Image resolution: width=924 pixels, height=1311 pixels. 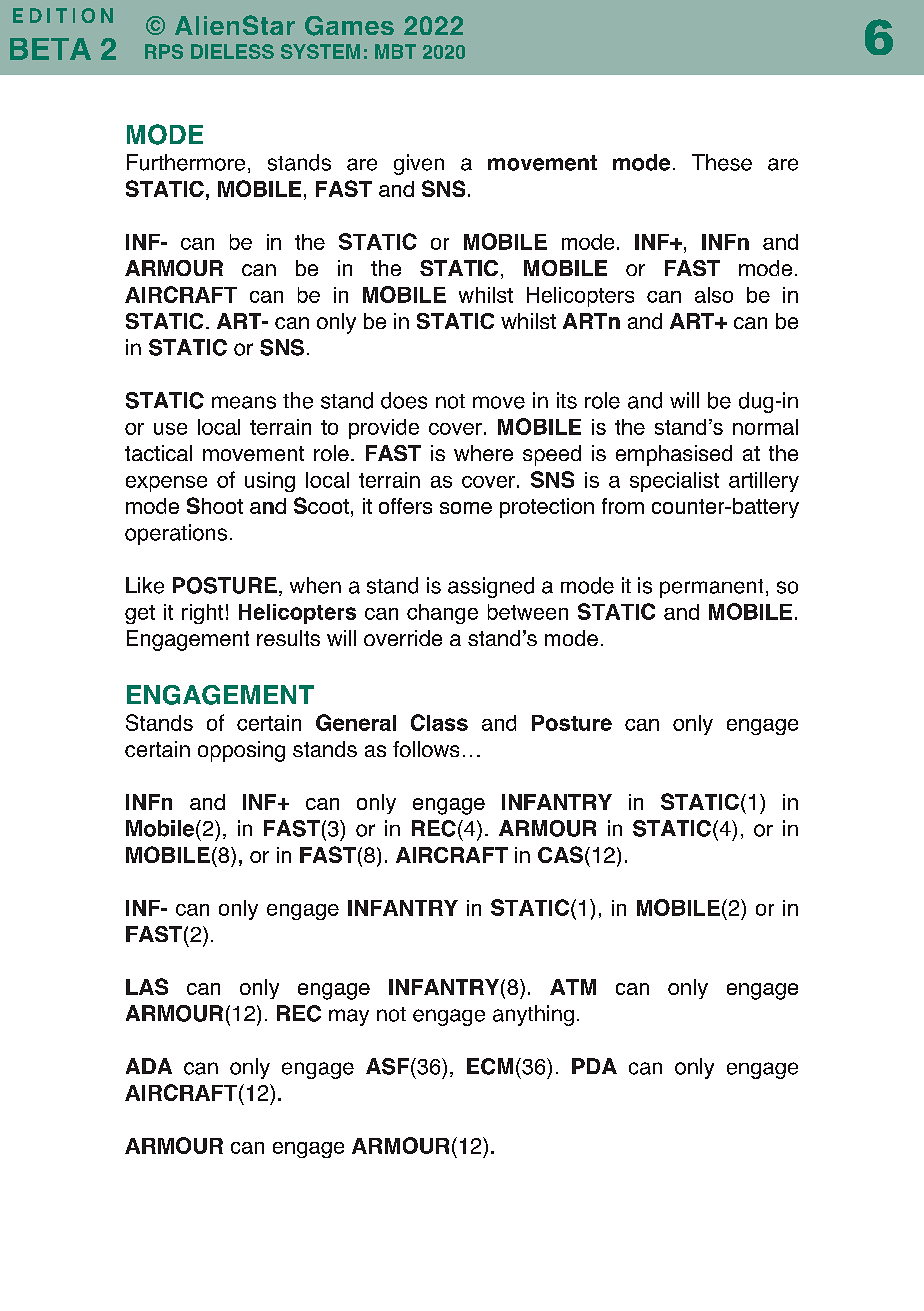 What do you see at coordinates (711, 588) in the image?
I see `permanent` at bounding box center [711, 588].
